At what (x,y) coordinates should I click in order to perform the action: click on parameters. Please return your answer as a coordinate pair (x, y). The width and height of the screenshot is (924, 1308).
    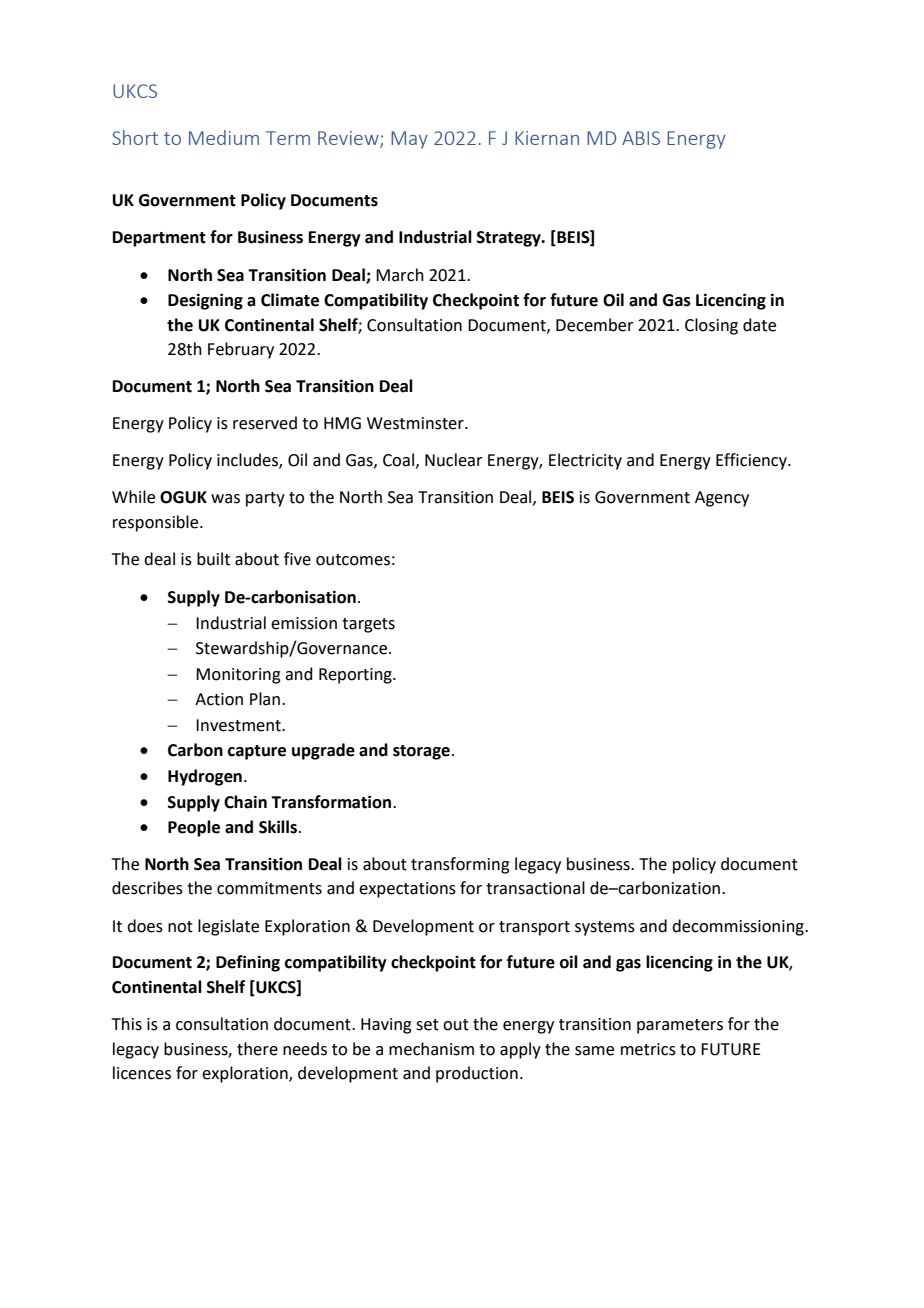
    Looking at the image, I should click on (680, 1026).
